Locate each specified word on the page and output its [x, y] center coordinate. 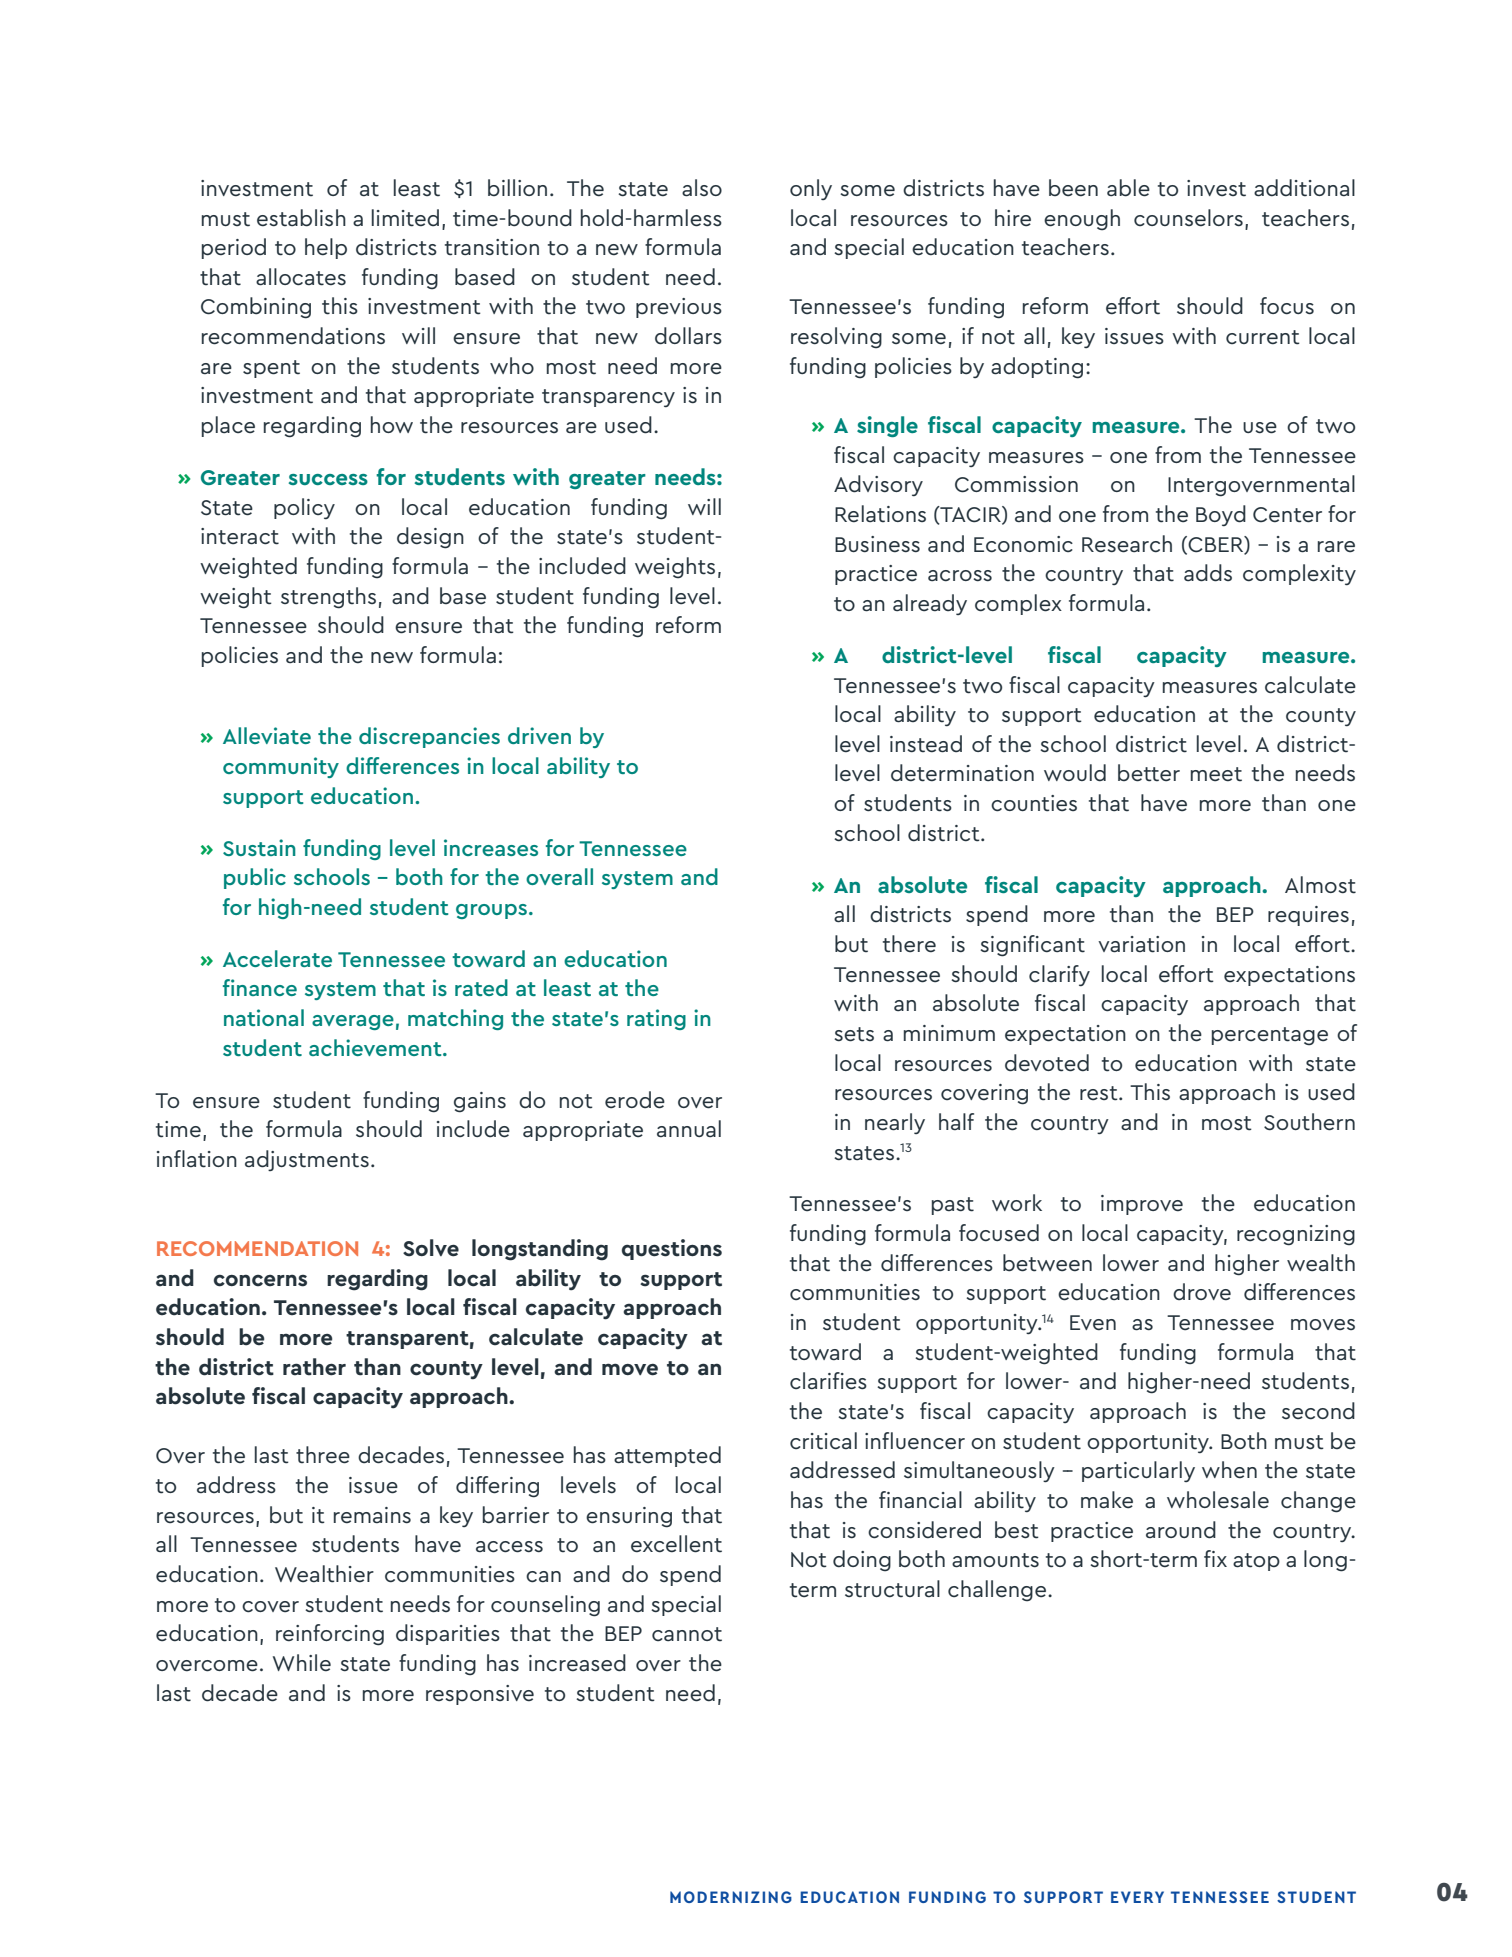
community [281, 767]
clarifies [828, 1381]
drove [1202, 1292]
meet [1216, 774]
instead [926, 744]
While [302, 1663]
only [811, 189]
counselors [1188, 218]
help [326, 248]
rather [314, 1367]
